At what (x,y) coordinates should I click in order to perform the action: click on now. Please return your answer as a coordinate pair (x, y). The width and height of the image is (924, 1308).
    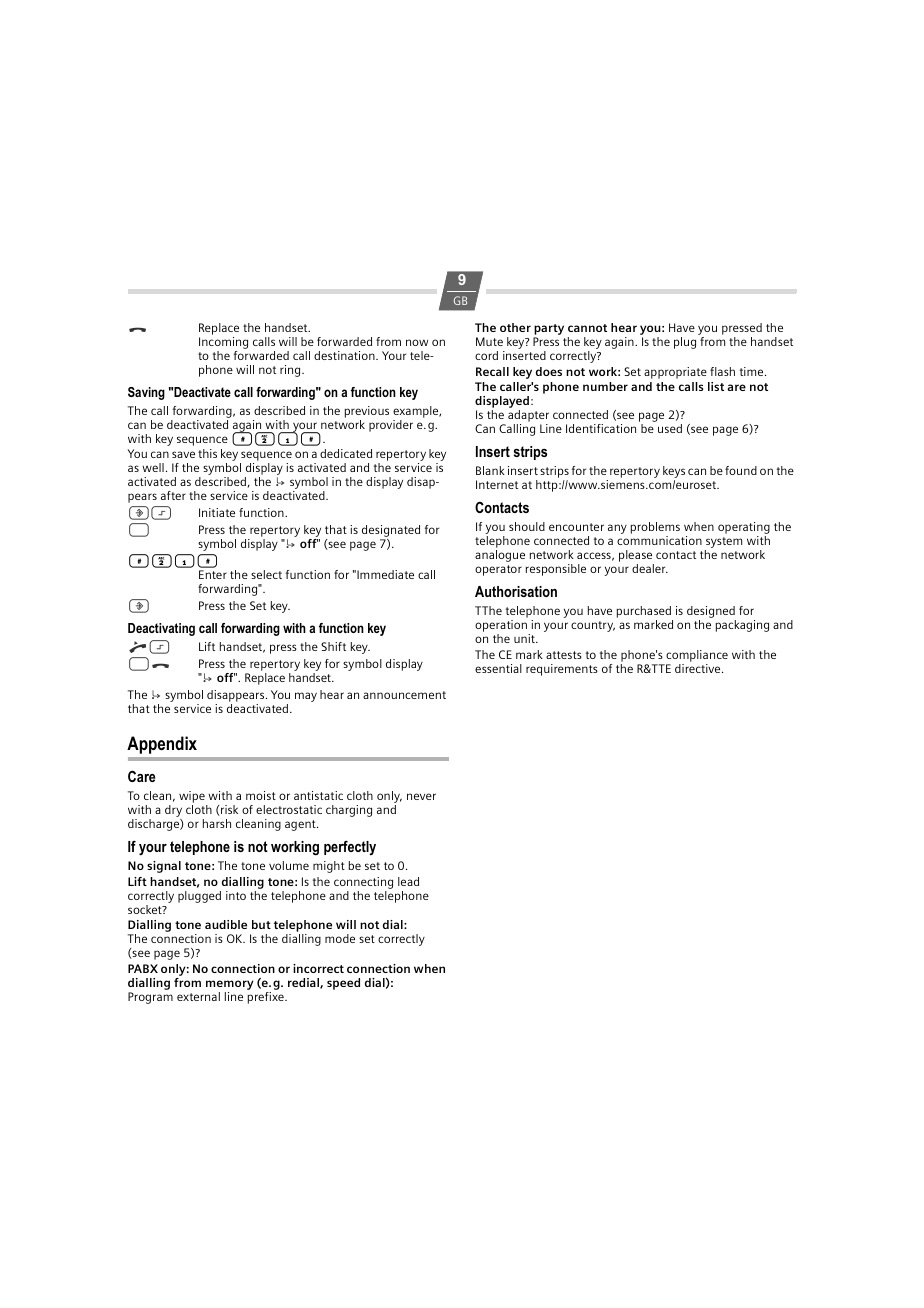
    Looking at the image, I should click on (417, 342).
